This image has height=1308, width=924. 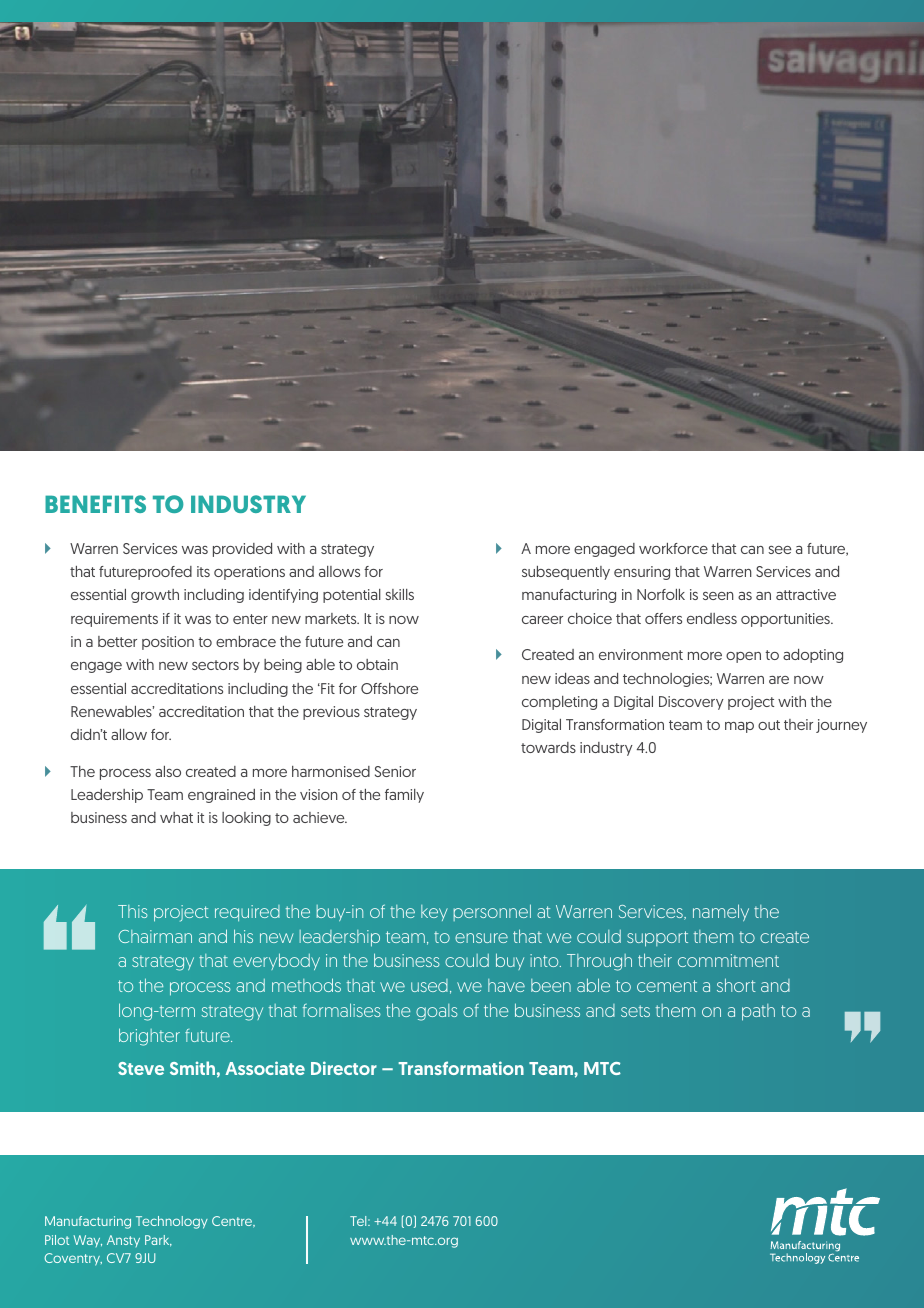 What do you see at coordinates (434, 913) in the image?
I see `key` at bounding box center [434, 913].
